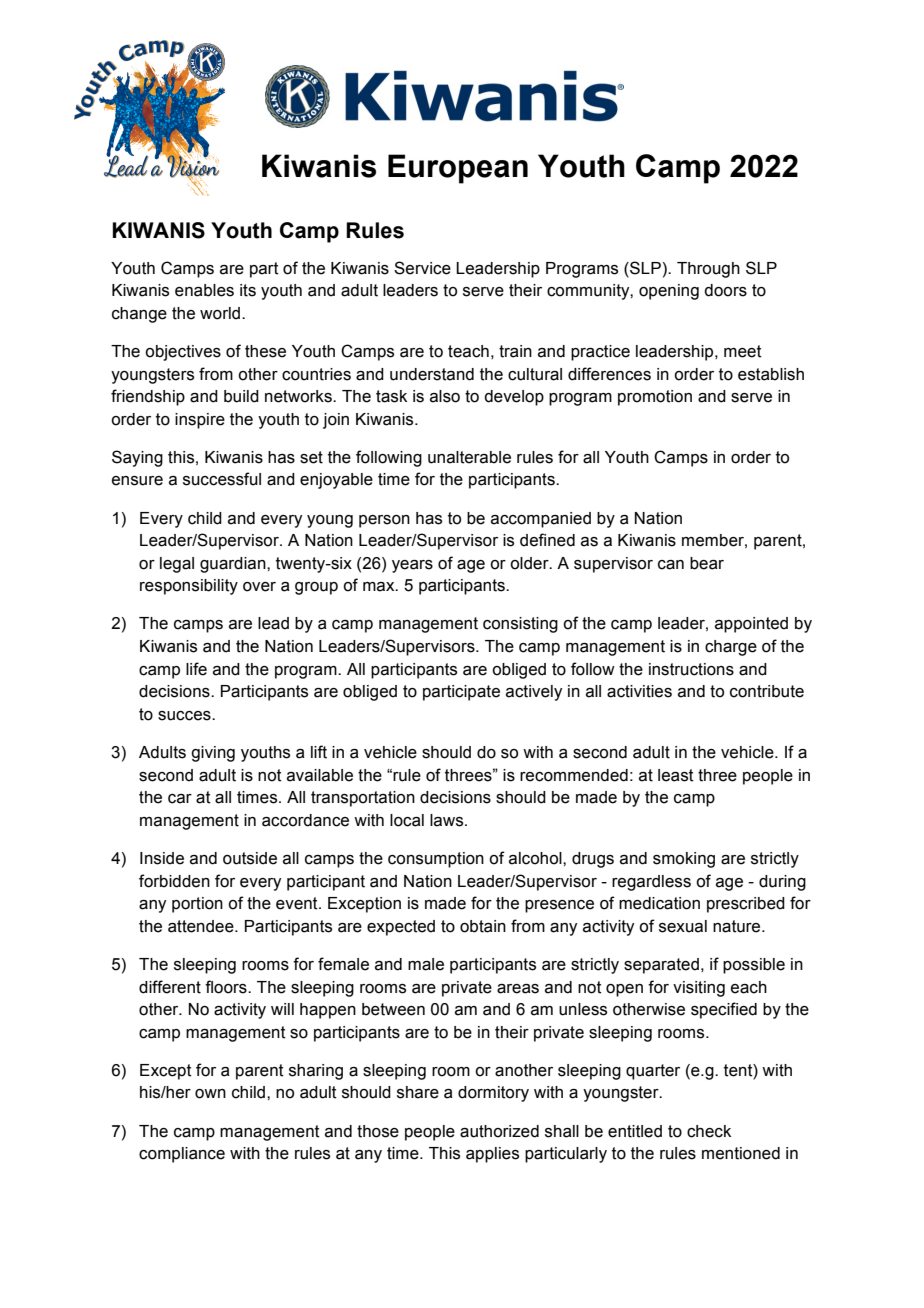  What do you see at coordinates (469, 457) in the screenshot?
I see `unalterable` at bounding box center [469, 457].
